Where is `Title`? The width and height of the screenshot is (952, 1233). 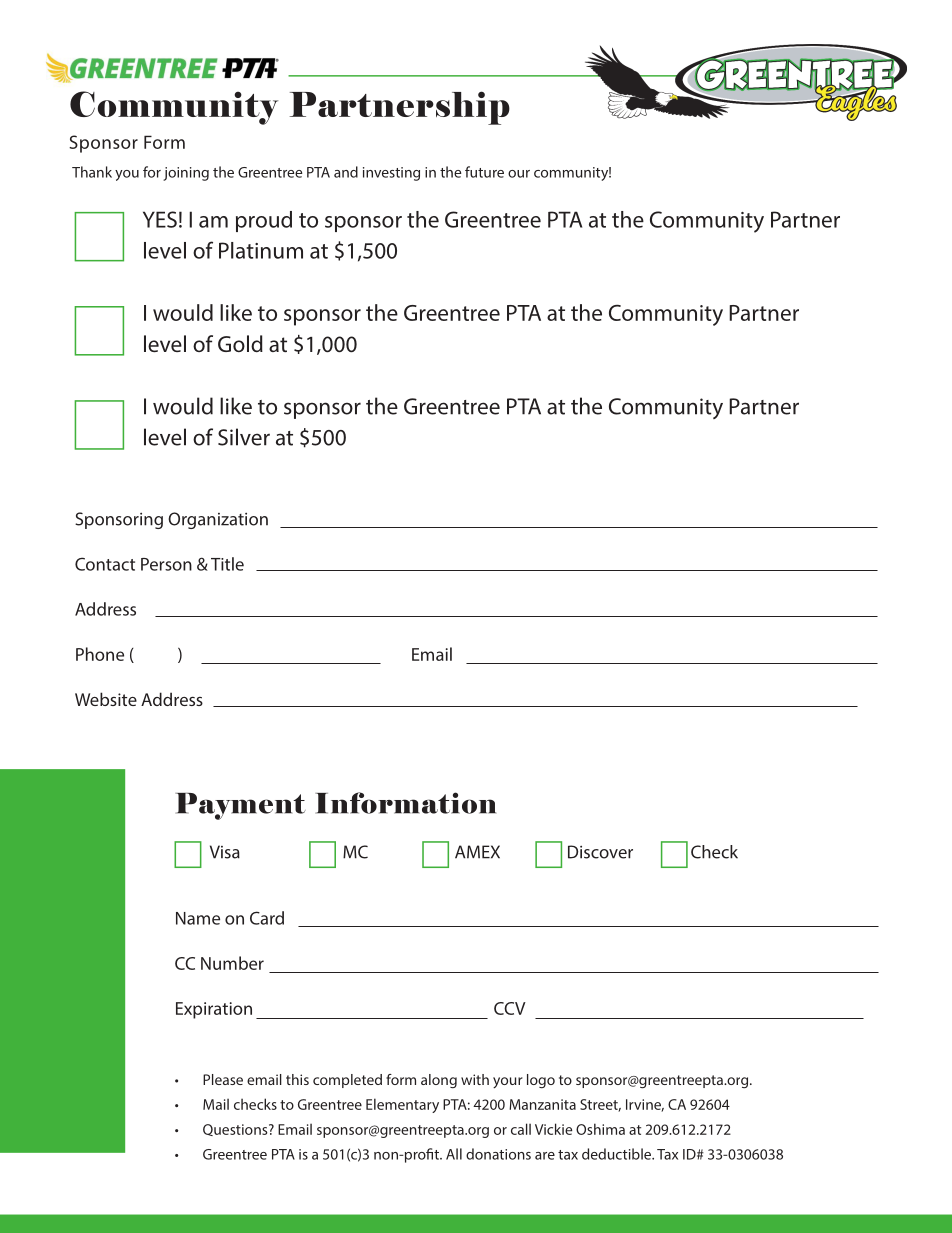
Title is located at coordinates (227, 564).
